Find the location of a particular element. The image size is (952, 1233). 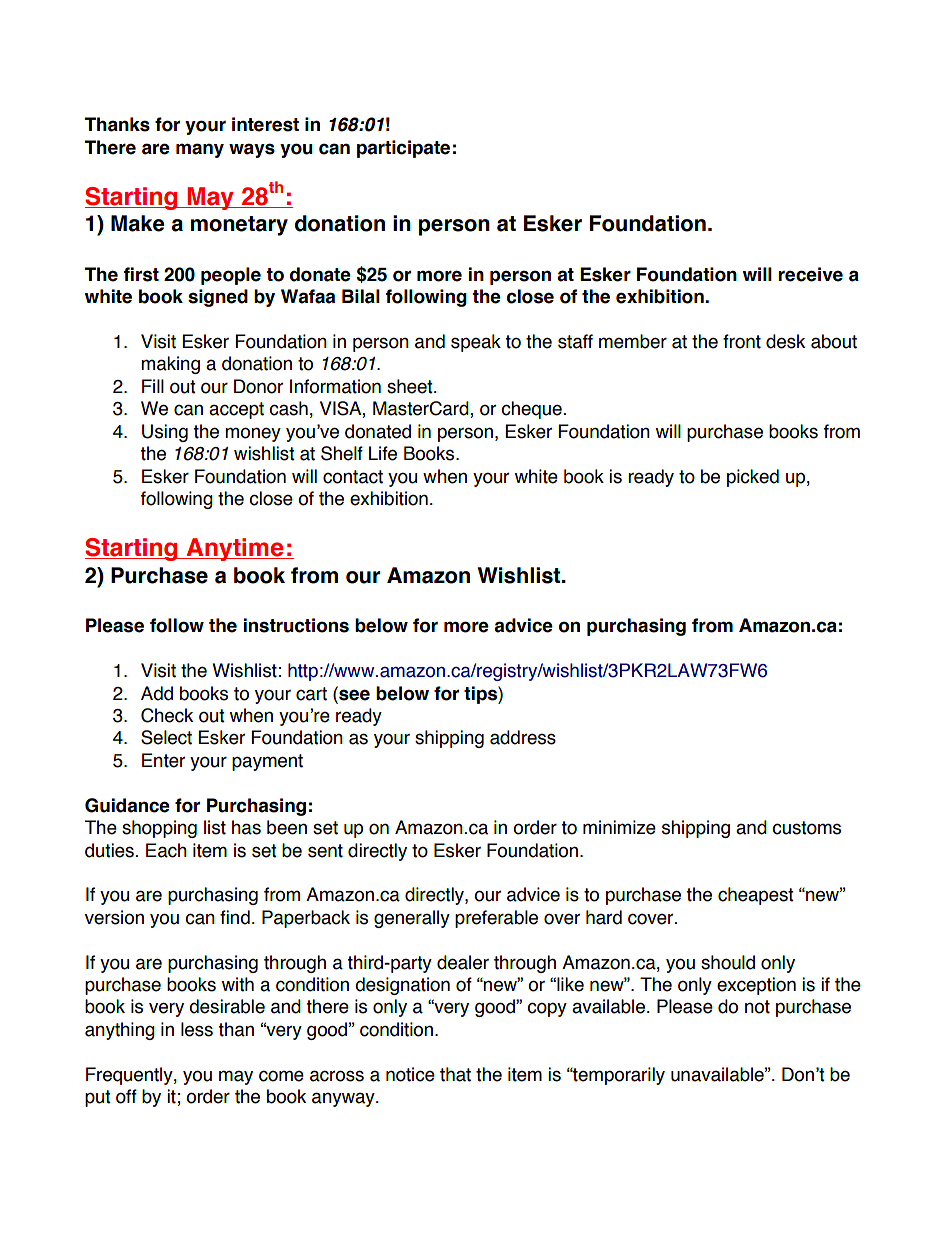

participate is located at coordinates (403, 149).
